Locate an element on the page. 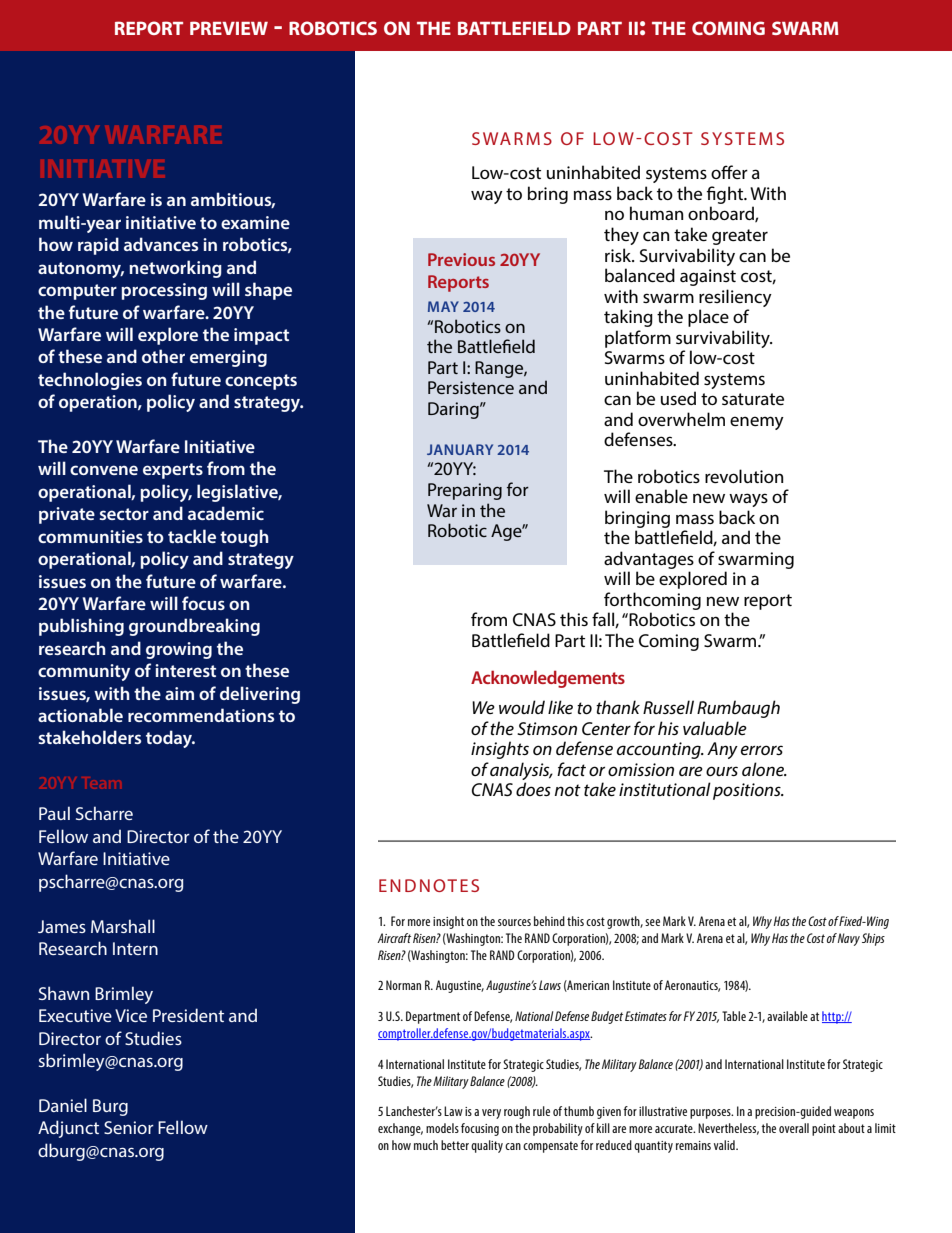 This page has width=952, height=1233. does is located at coordinates (533, 789).
